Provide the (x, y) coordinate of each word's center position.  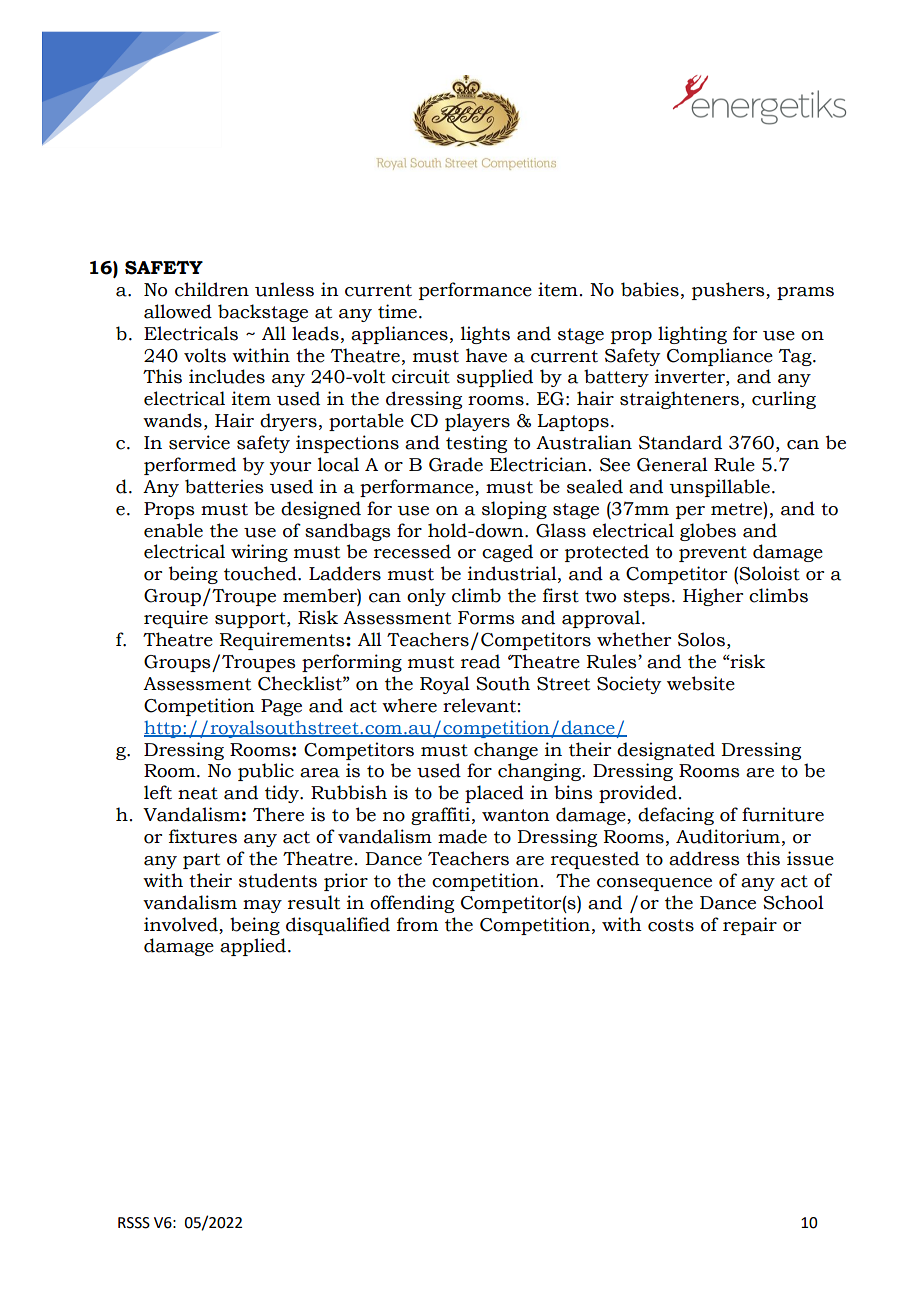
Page (281, 707)
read (480, 661)
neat (198, 793)
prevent (713, 554)
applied (253, 947)
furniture (783, 814)
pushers (729, 291)
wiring (259, 553)
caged (507, 553)
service (199, 442)
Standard (680, 442)
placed (494, 794)
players (477, 422)
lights (485, 335)
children (212, 289)
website (701, 683)
